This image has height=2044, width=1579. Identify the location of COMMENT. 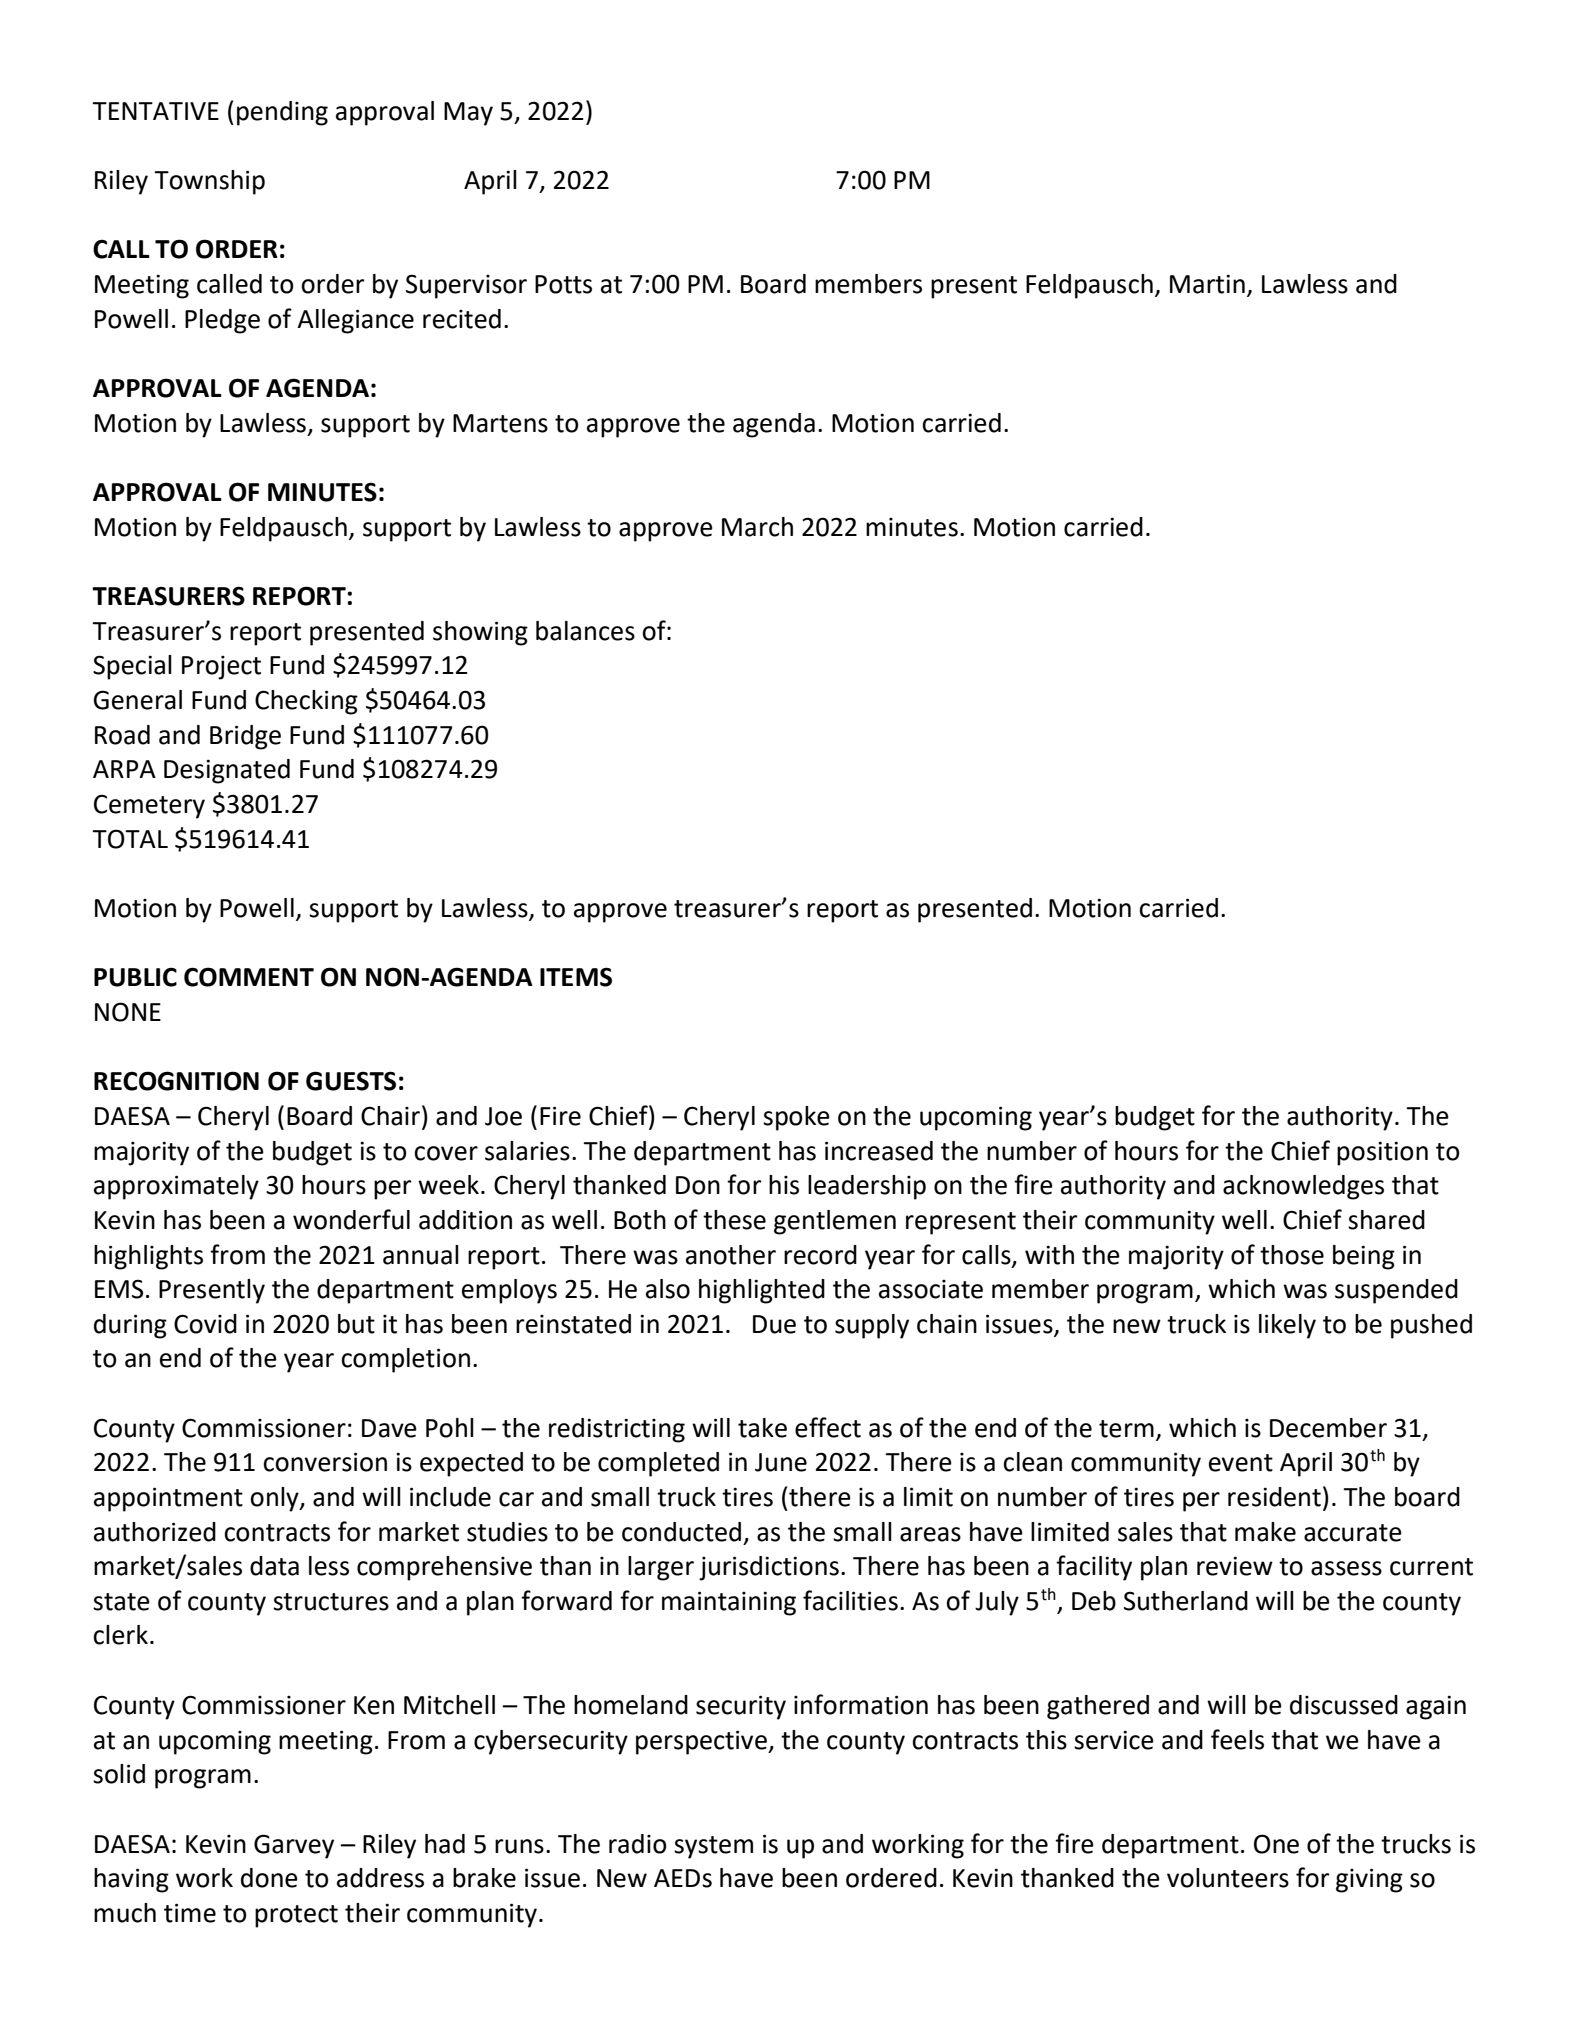
(249, 977).
